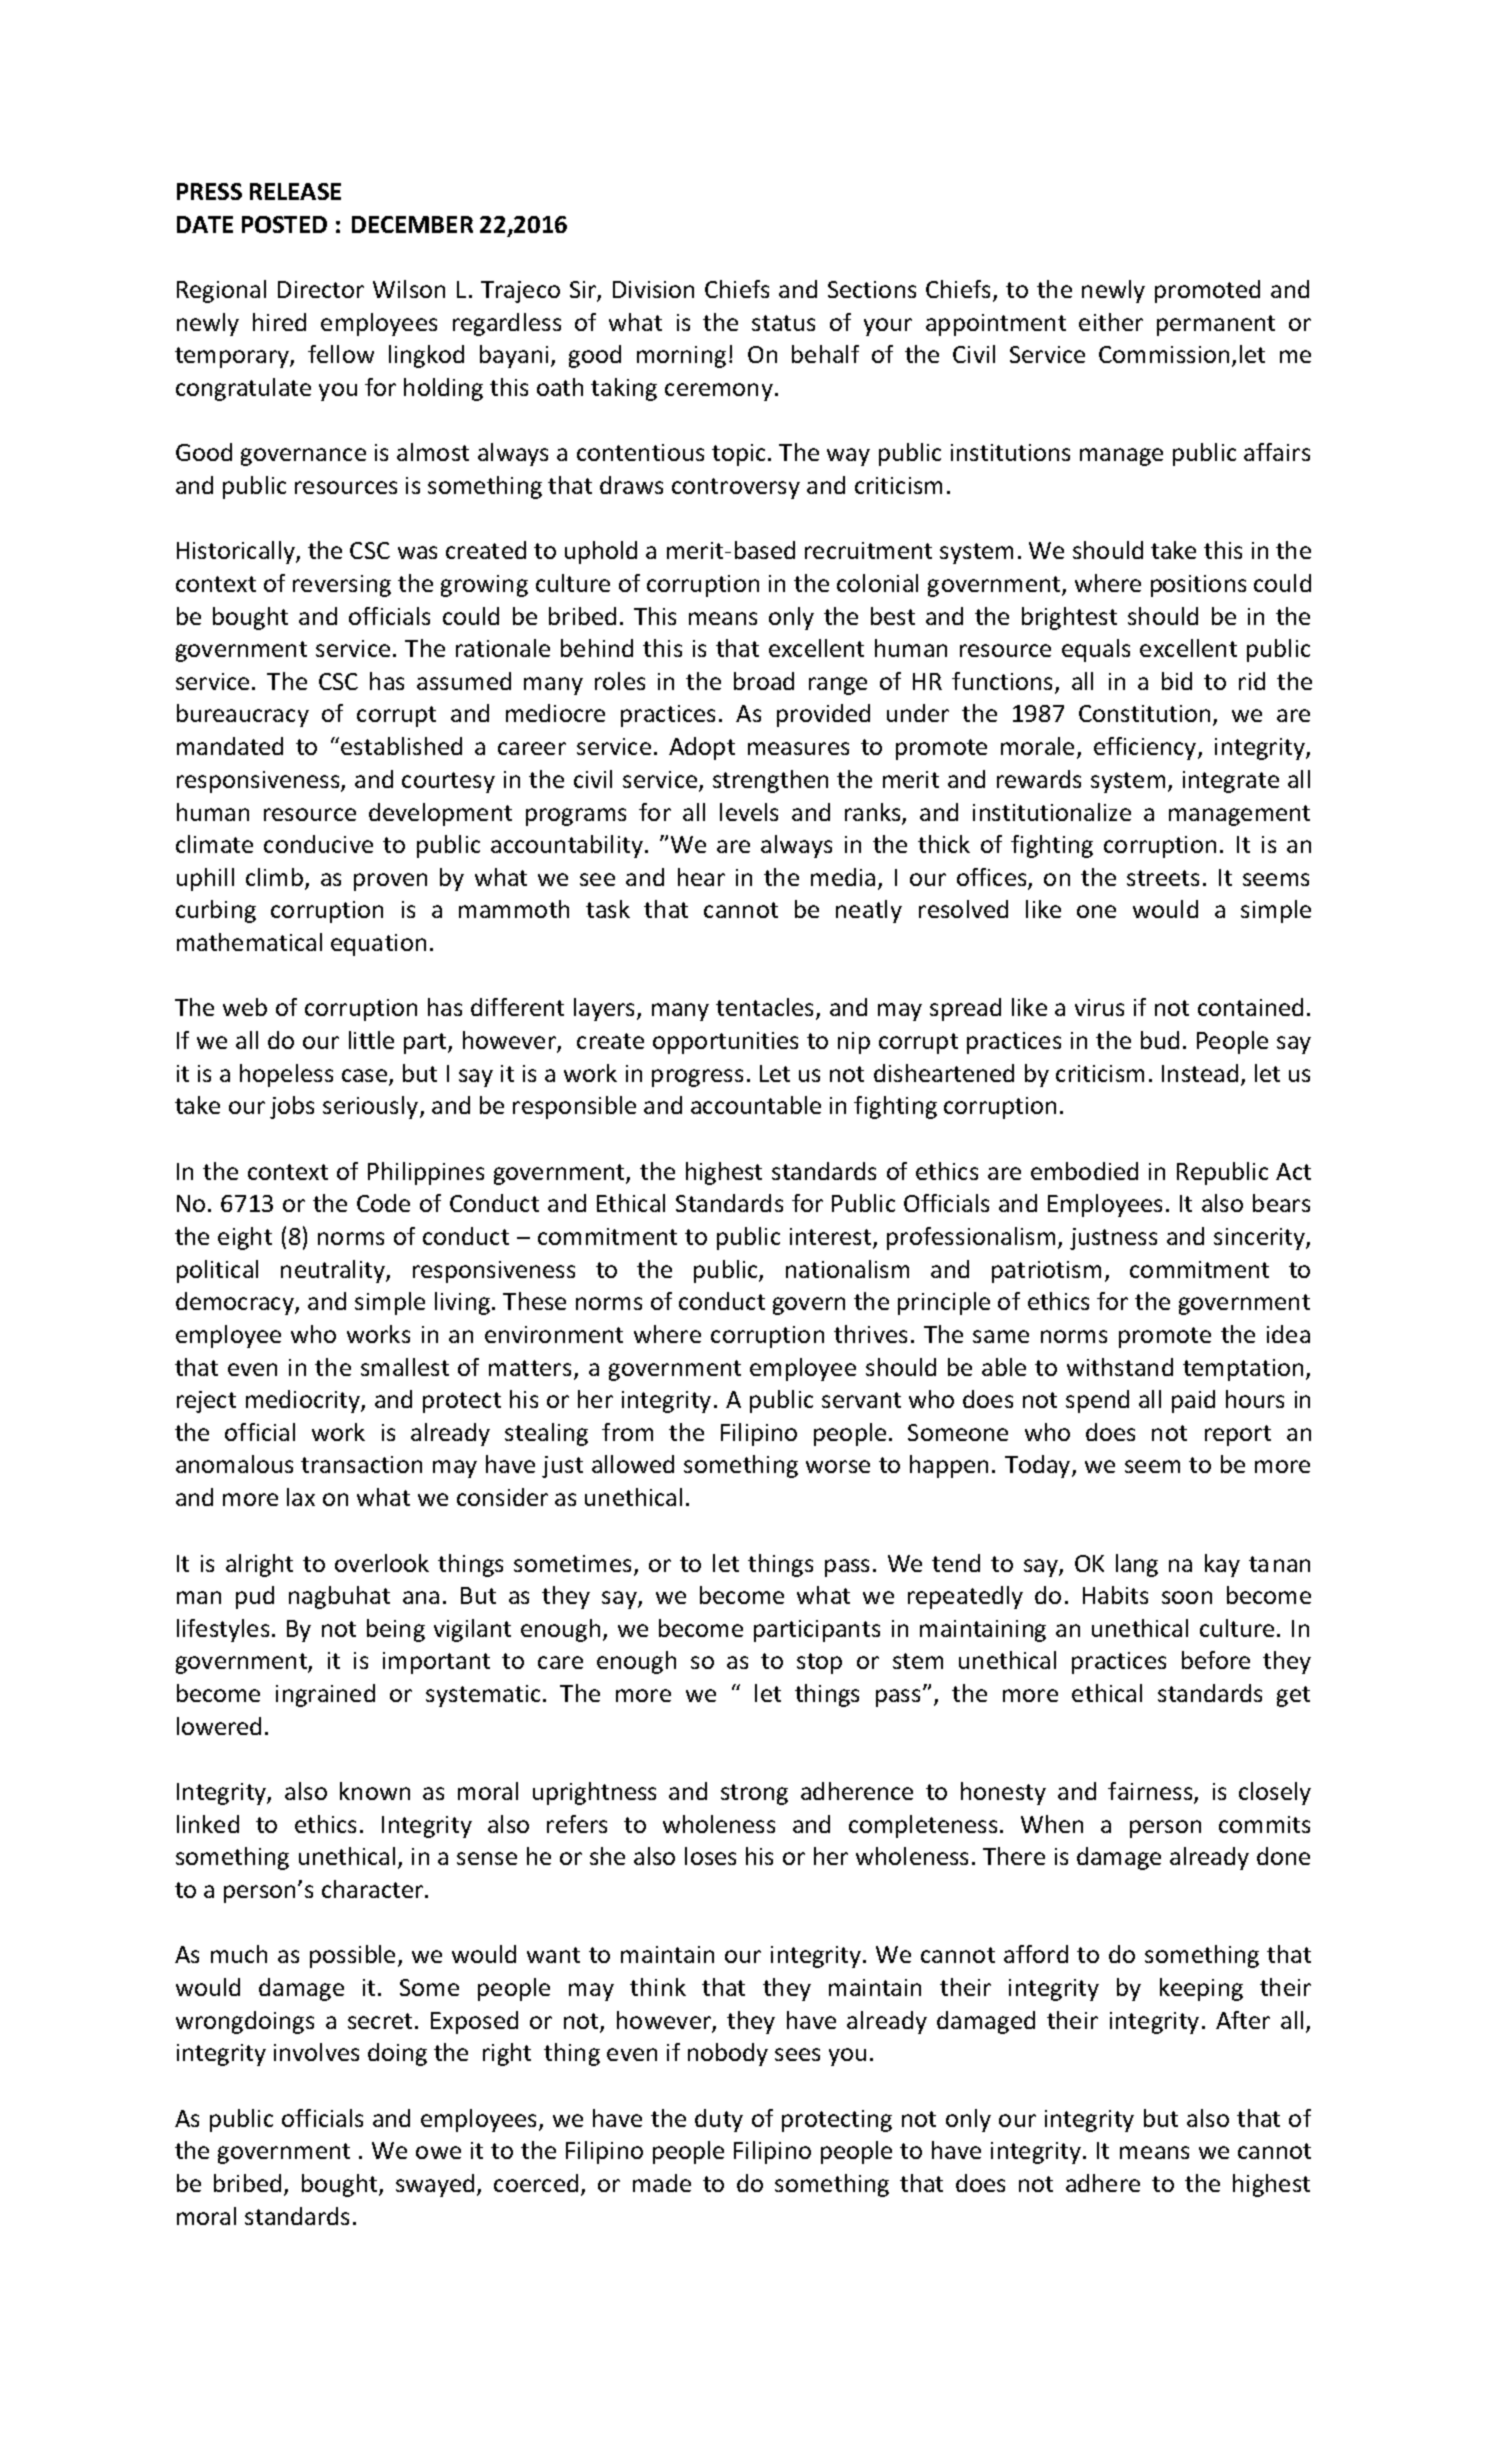 The width and height of the screenshot is (1488, 2451). Describe the element at coordinates (316, 2052) in the screenshot. I see `involves` at that location.
